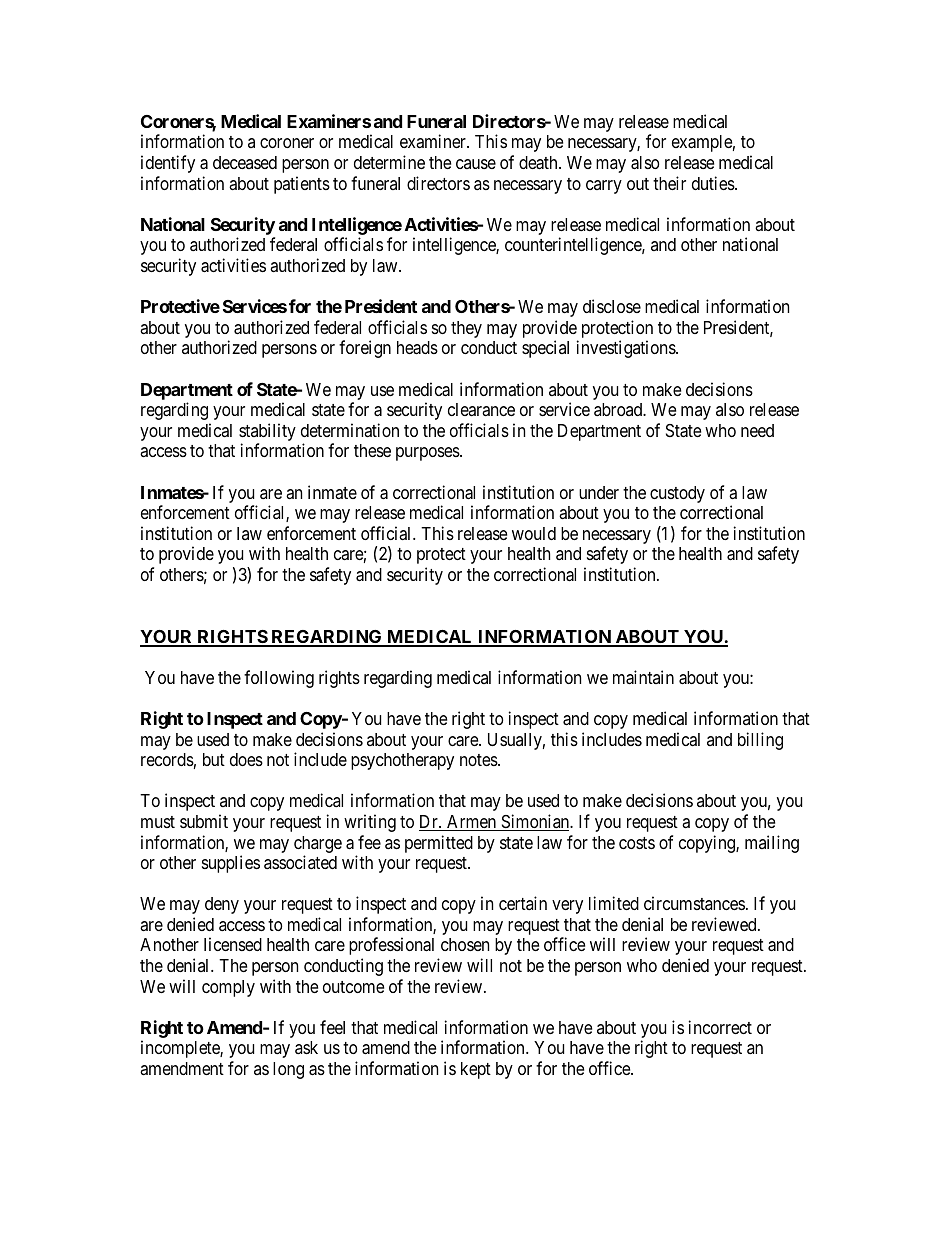 This page has width=952, height=1233. Describe the element at coordinates (267, 433) in the page. I see `stability` at that location.
